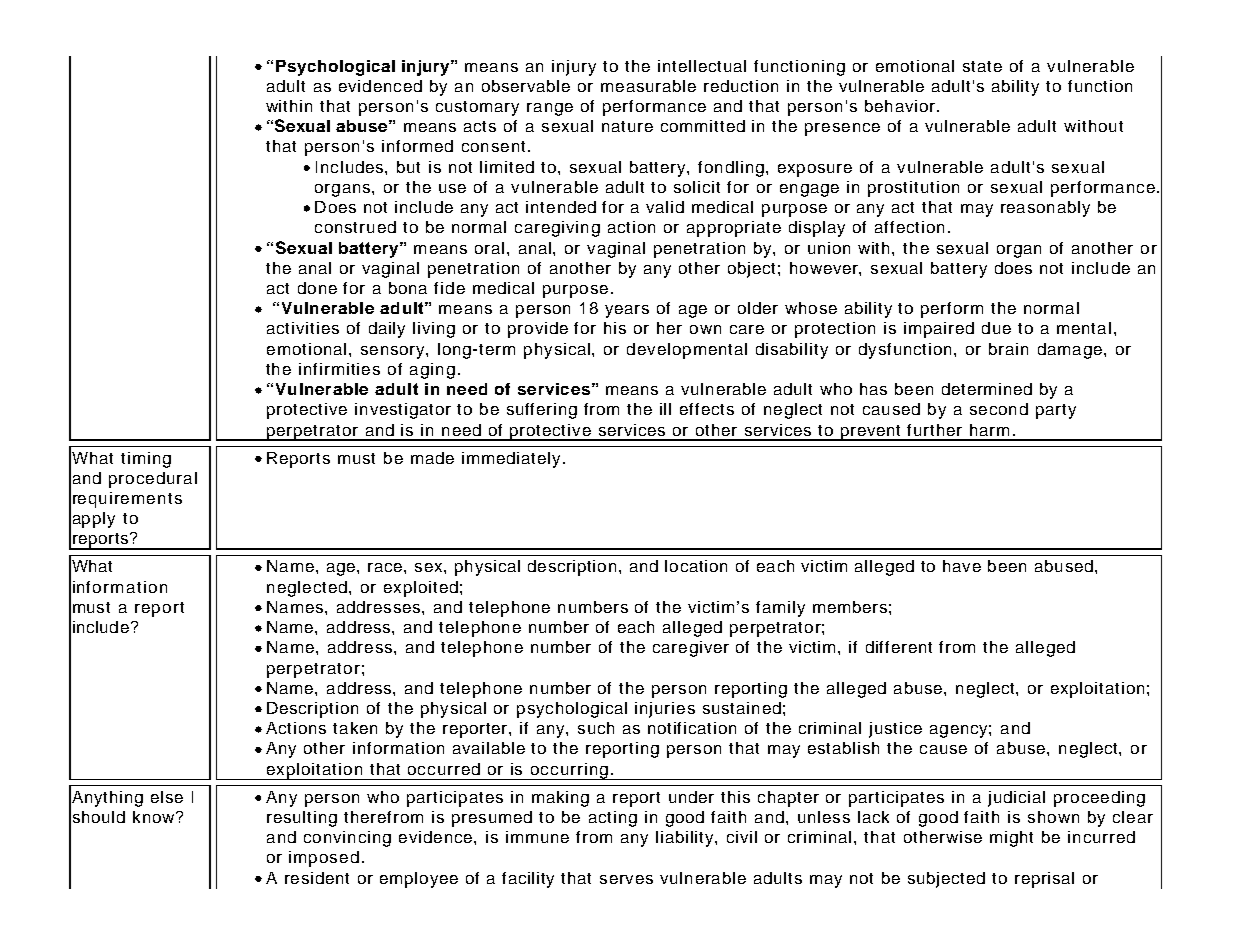  What do you see at coordinates (317, 288) in the image?
I see `done` at bounding box center [317, 288].
